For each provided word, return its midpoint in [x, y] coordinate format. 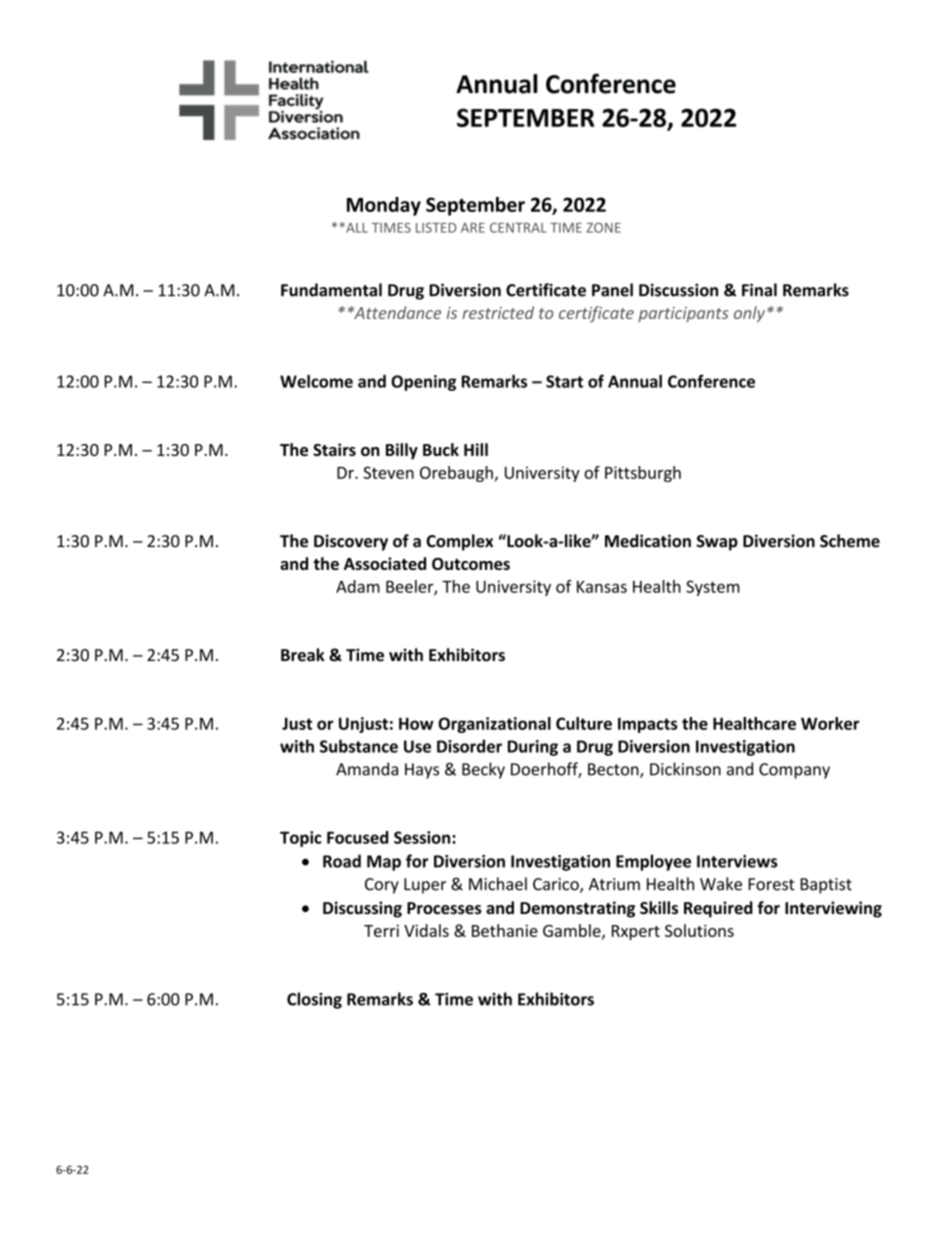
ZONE [604, 227]
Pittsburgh [643, 474]
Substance [359, 746]
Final [759, 290]
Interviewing [833, 909]
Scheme [850, 541]
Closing [314, 1000]
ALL [356, 228]
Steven [388, 472]
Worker [830, 723]
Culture [584, 723]
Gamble [573, 931]
